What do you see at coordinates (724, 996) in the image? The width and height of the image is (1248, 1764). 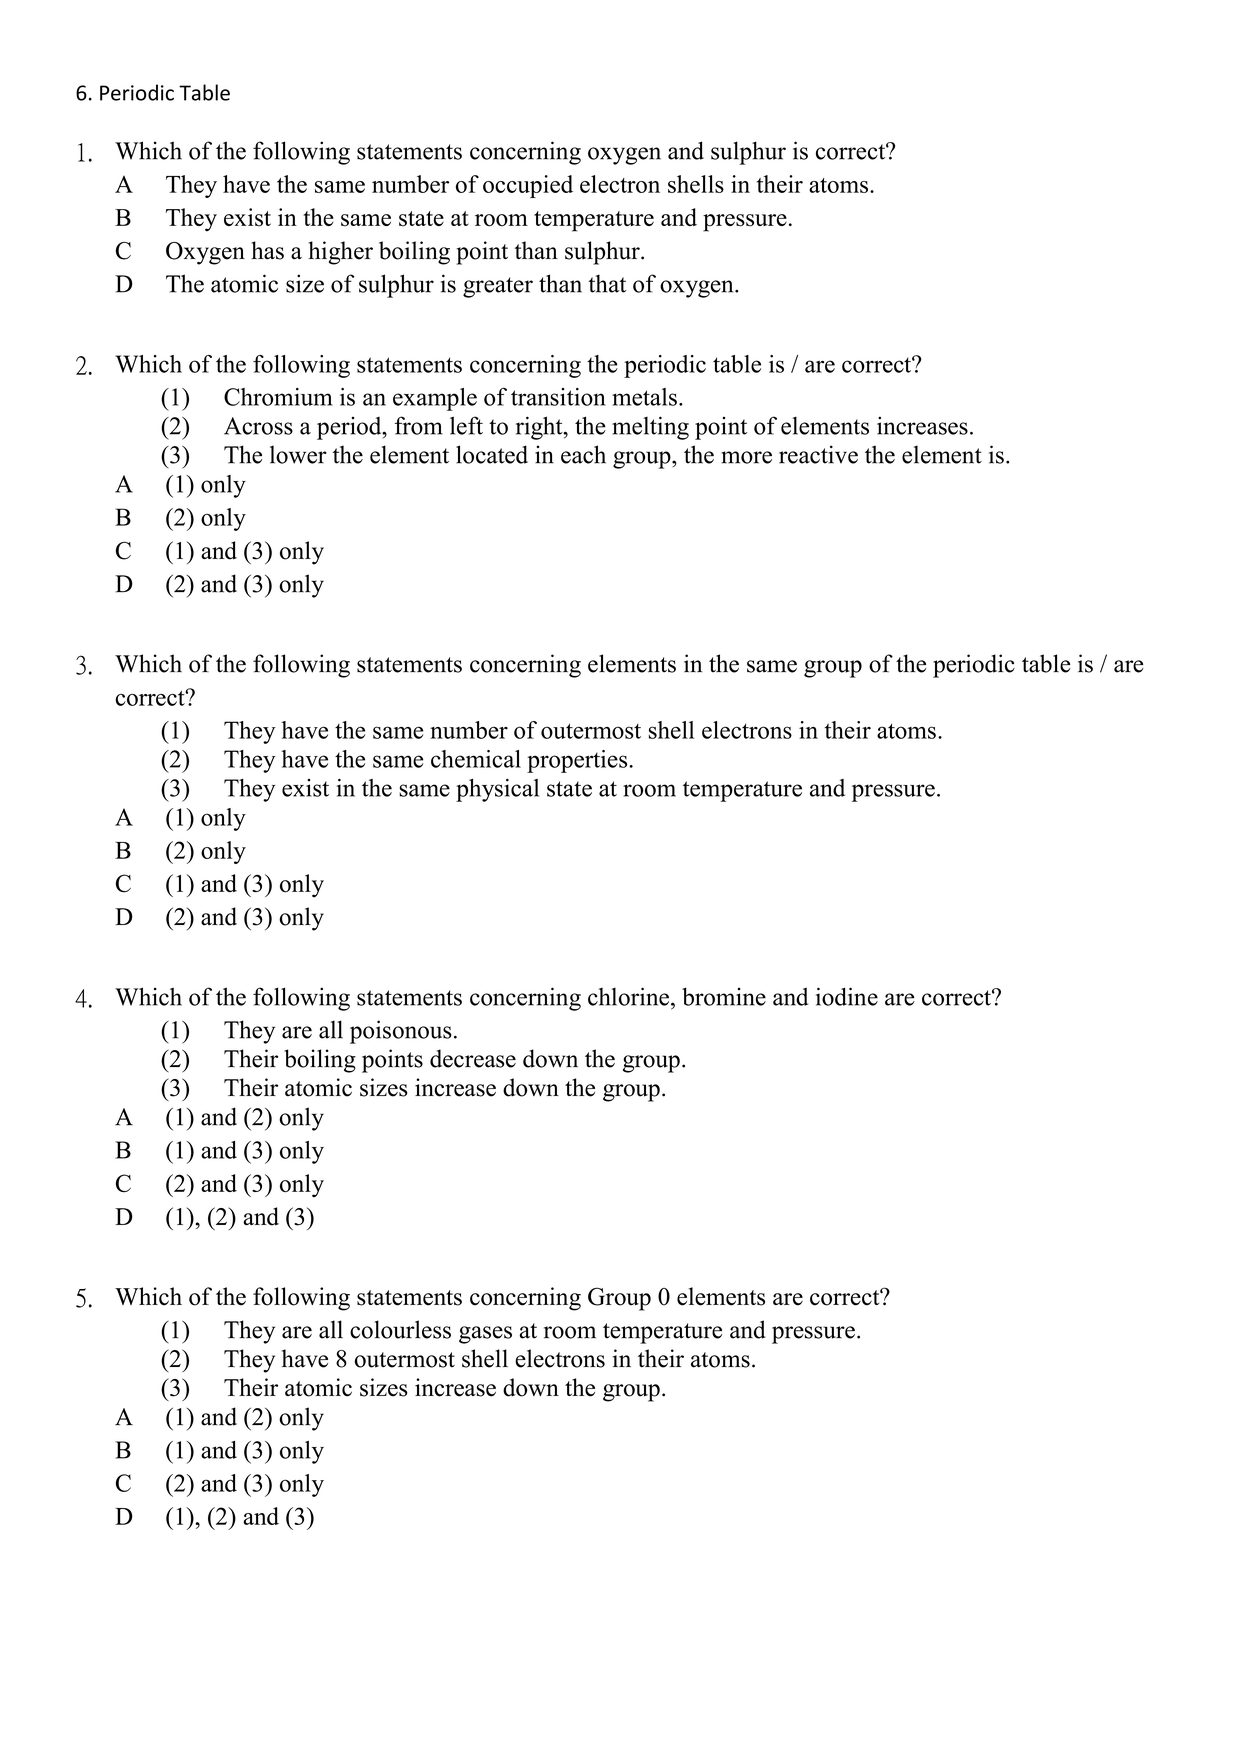 I see `bromine` at bounding box center [724, 996].
